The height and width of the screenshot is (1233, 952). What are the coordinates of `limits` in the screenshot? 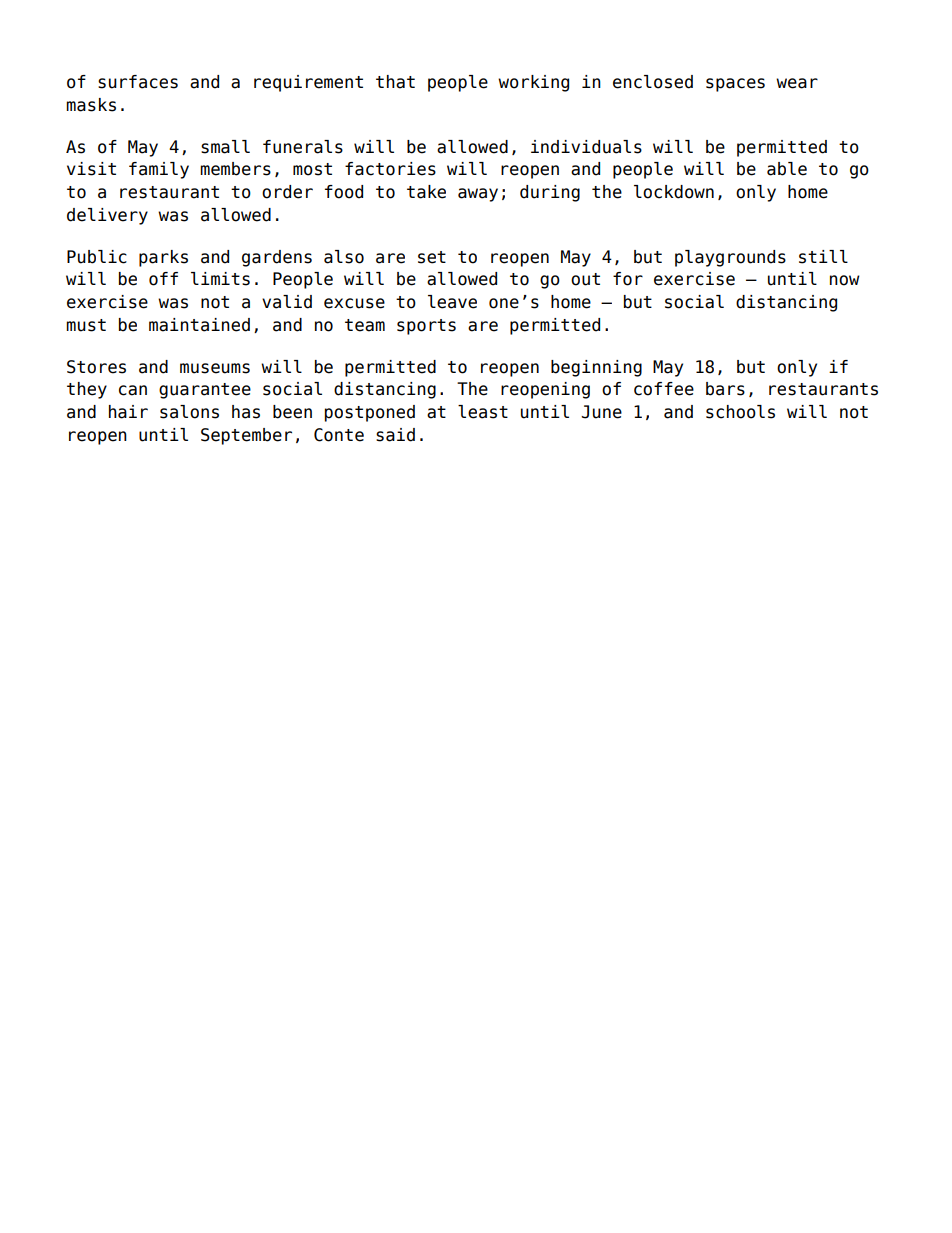 It's located at (220, 279).
